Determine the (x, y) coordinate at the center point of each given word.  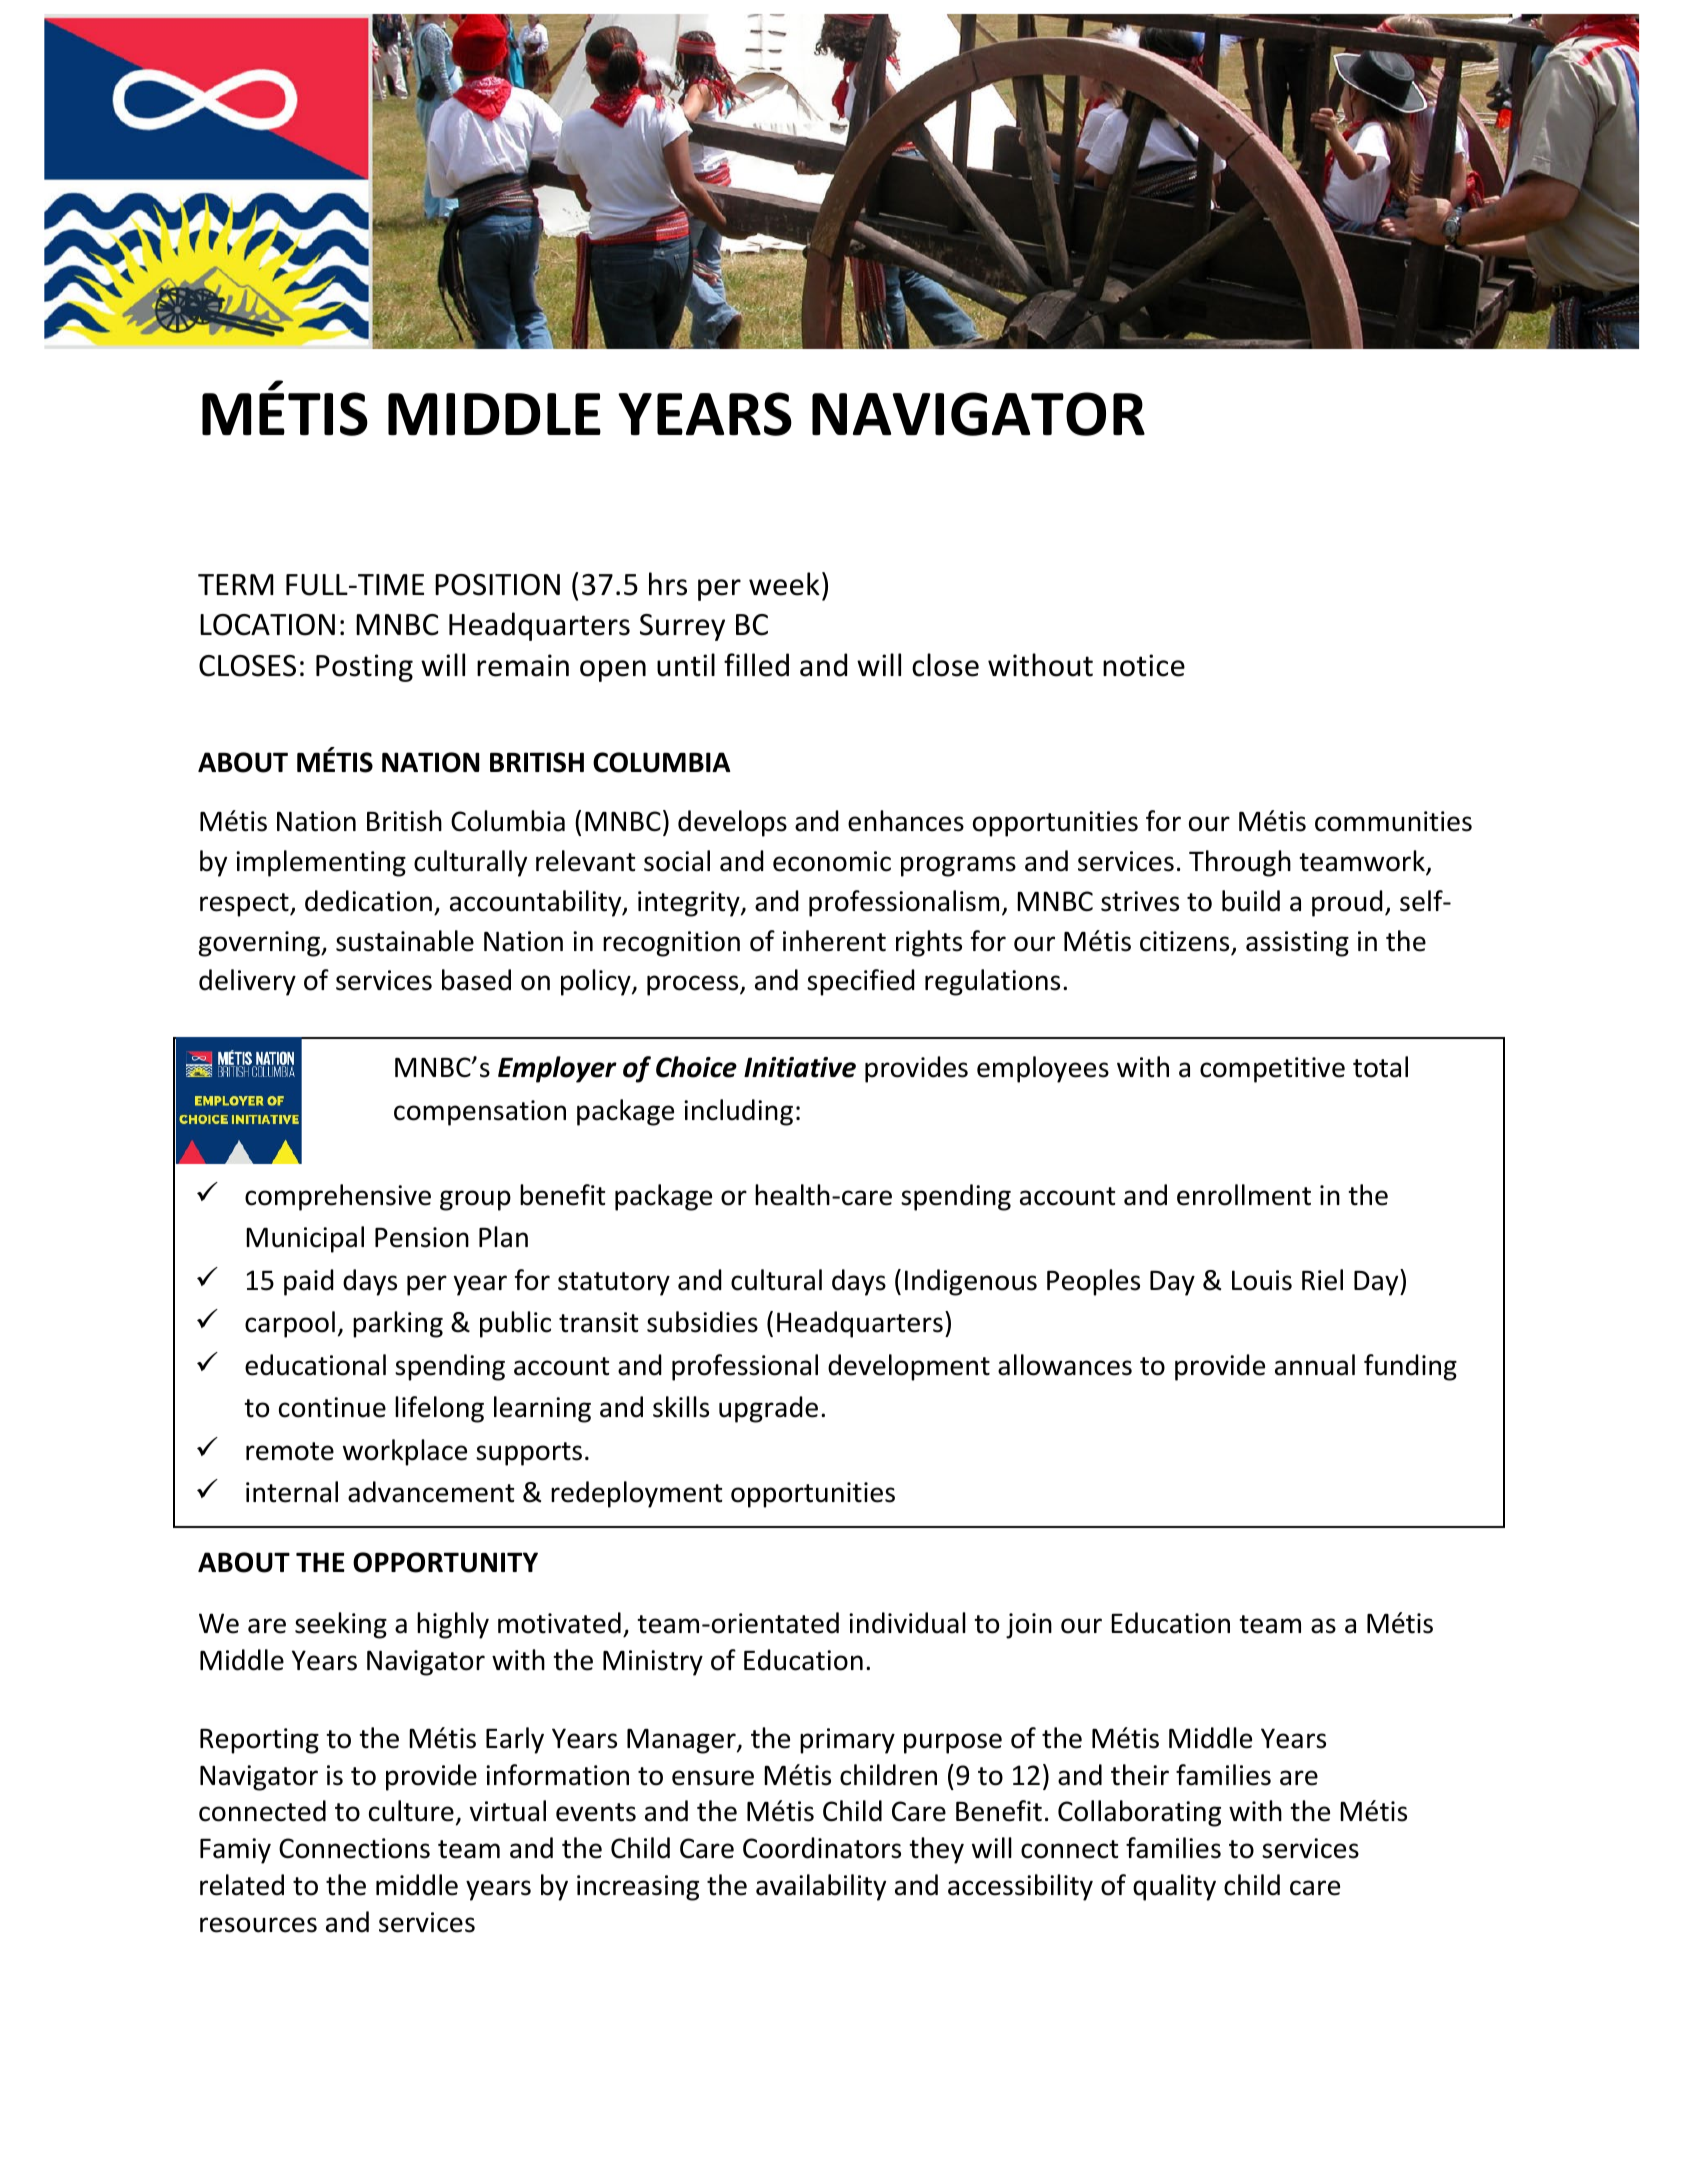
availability (821, 1887)
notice (1144, 665)
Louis (1262, 1280)
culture (411, 1811)
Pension (422, 1237)
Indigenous (971, 1282)
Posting (364, 668)
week (784, 584)
